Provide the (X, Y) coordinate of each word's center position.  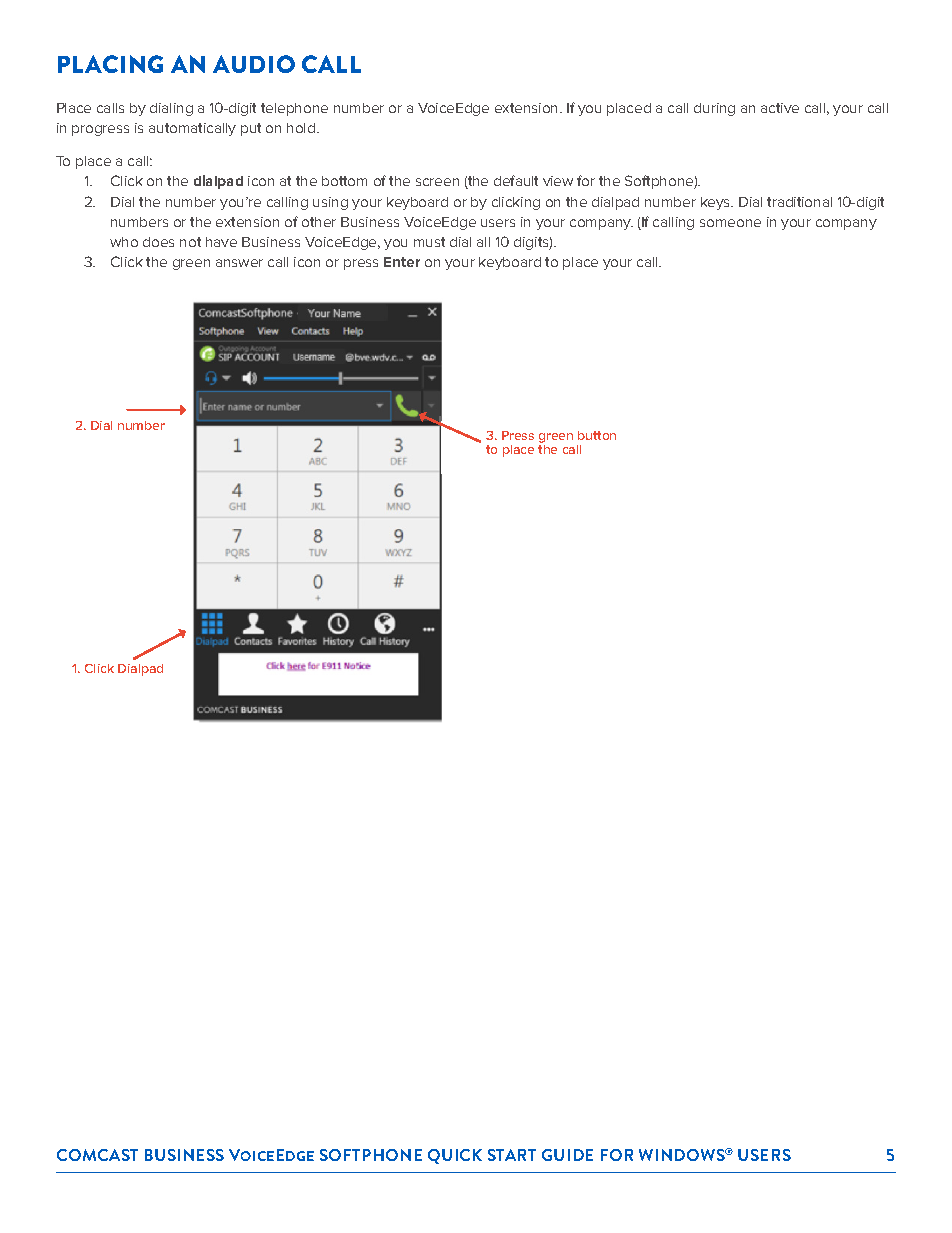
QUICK (455, 1156)
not (190, 242)
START (512, 1155)
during (714, 109)
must (429, 242)
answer (239, 263)
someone (730, 223)
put (251, 129)
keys (717, 203)
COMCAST (97, 1155)
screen (437, 182)
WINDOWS (683, 1155)
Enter (402, 262)
